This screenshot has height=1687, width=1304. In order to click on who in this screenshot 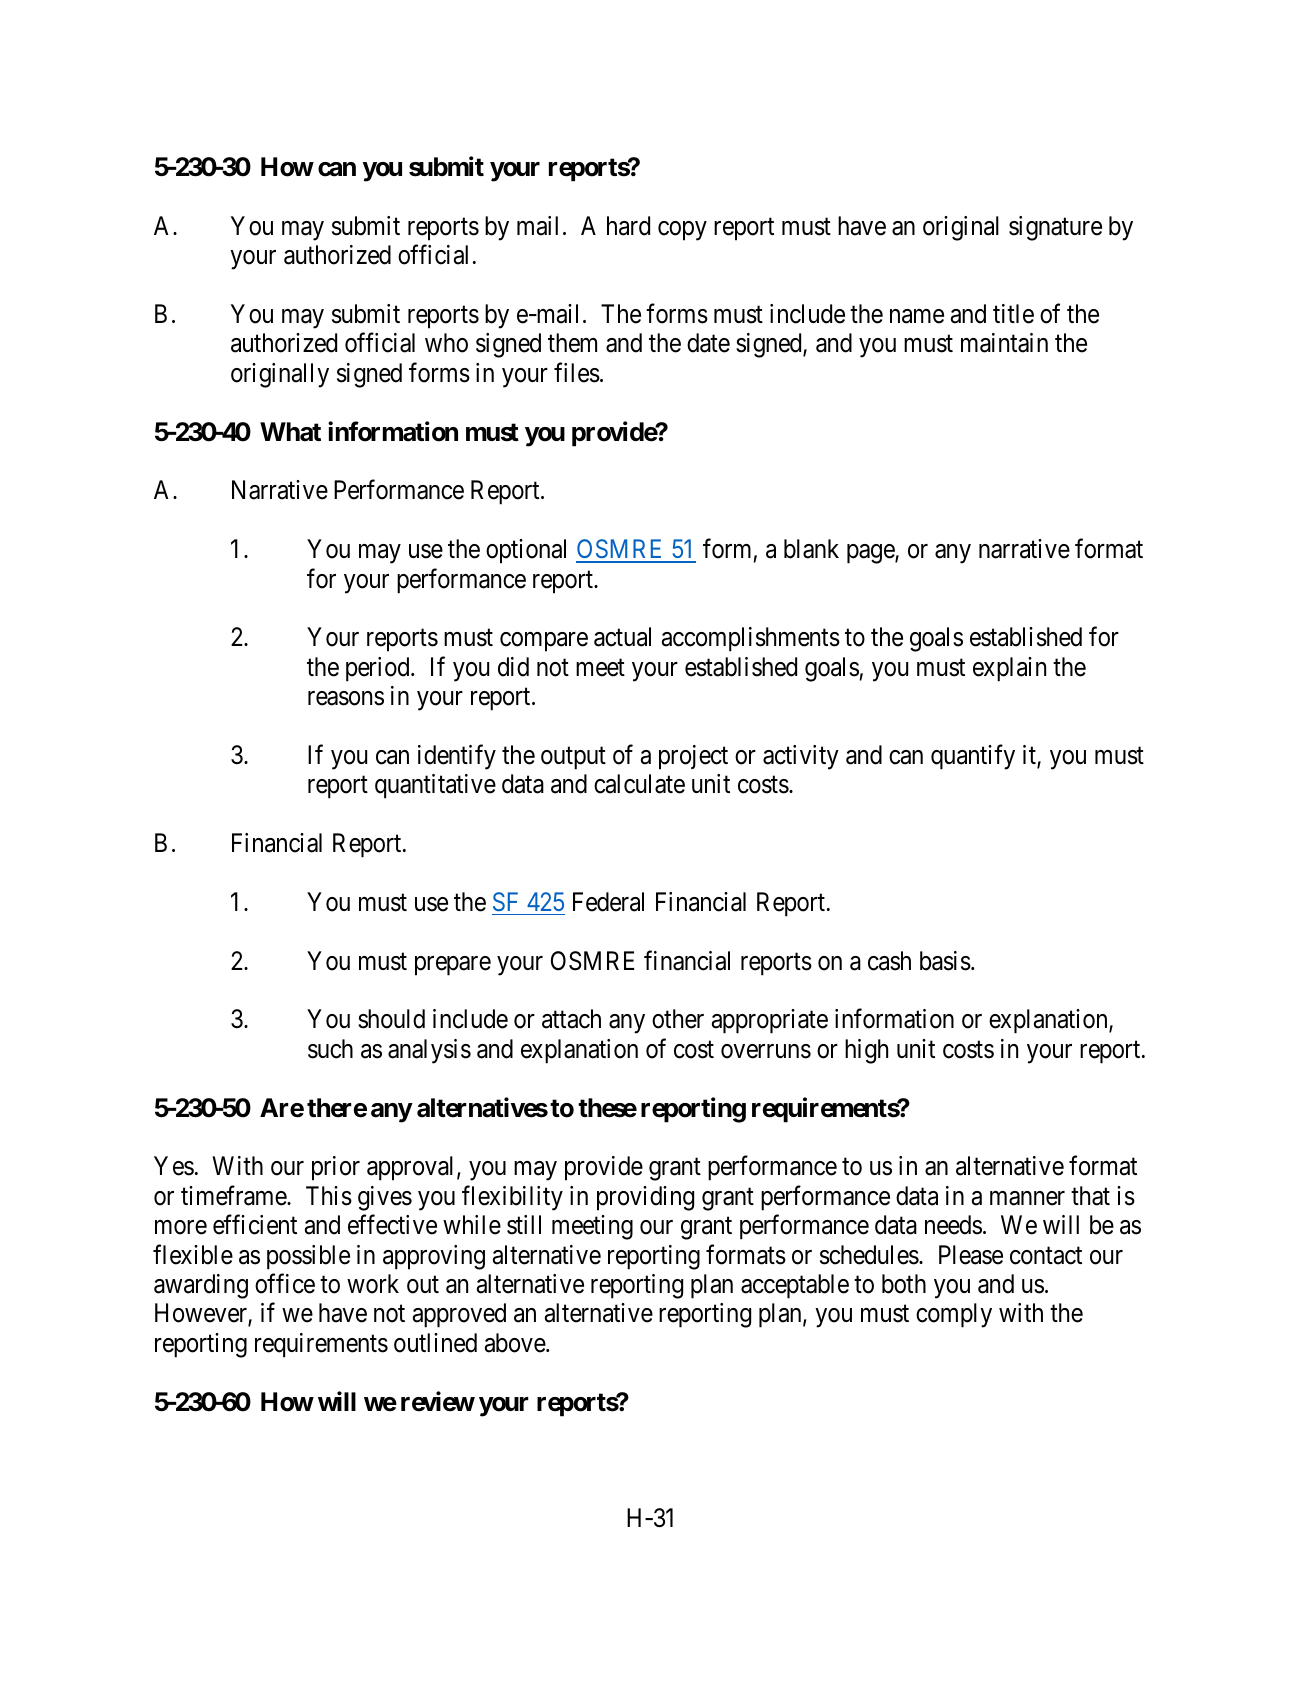, I will do `click(446, 343)`.
